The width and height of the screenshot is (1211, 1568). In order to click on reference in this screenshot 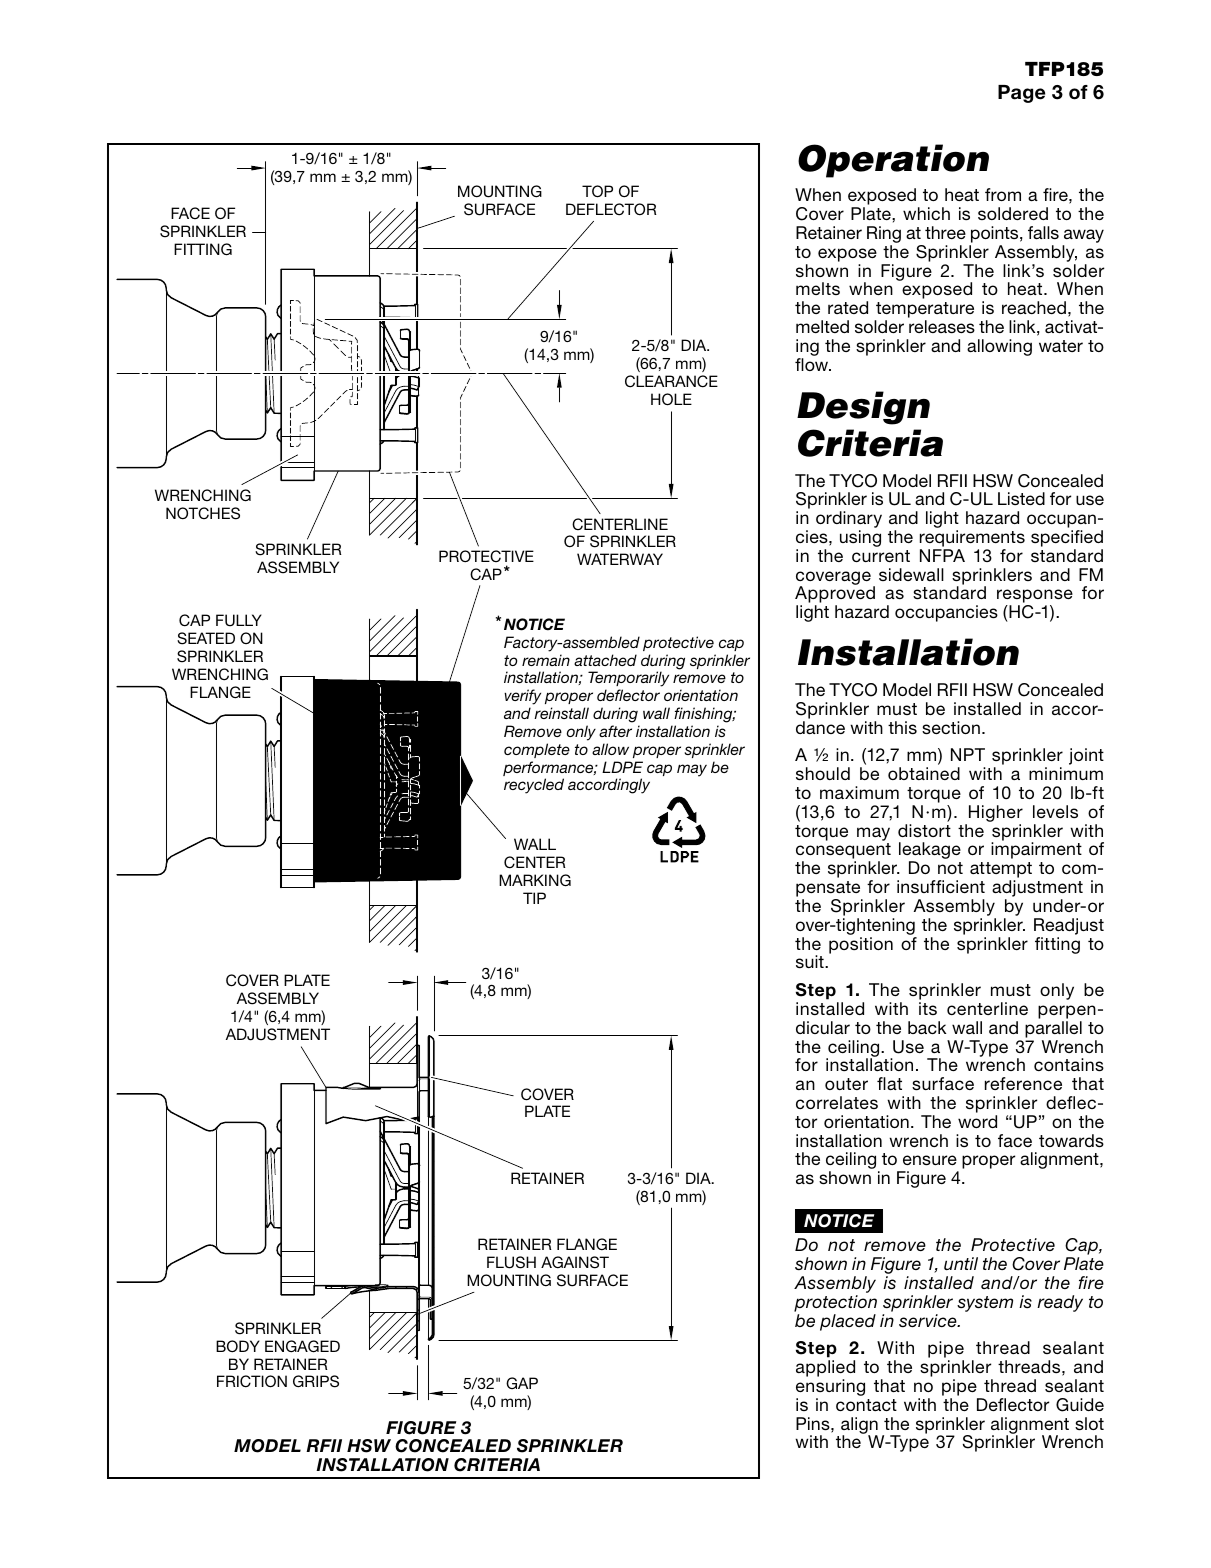, I will do `click(1023, 1083)`.
